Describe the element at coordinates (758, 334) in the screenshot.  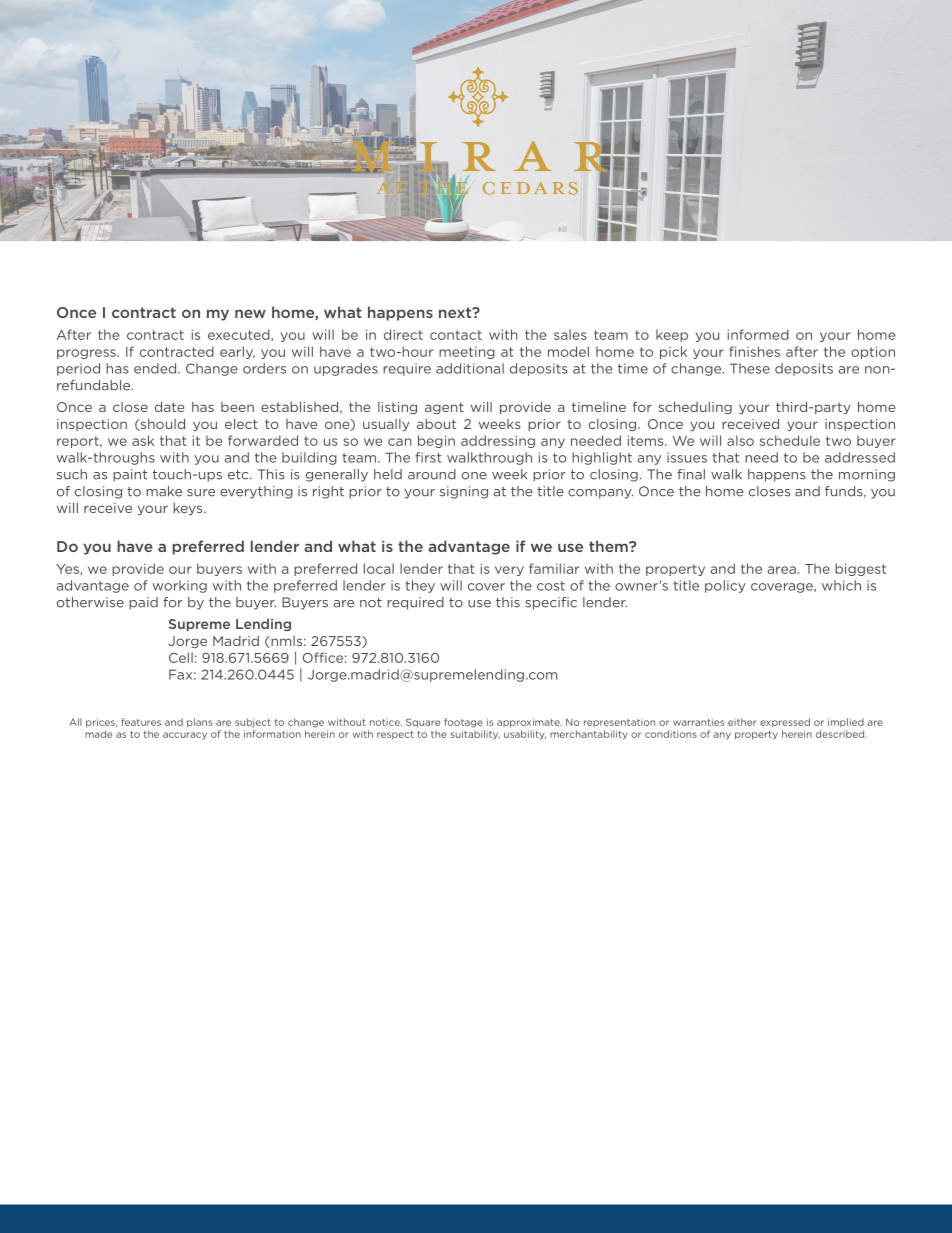
I see `informed` at that location.
